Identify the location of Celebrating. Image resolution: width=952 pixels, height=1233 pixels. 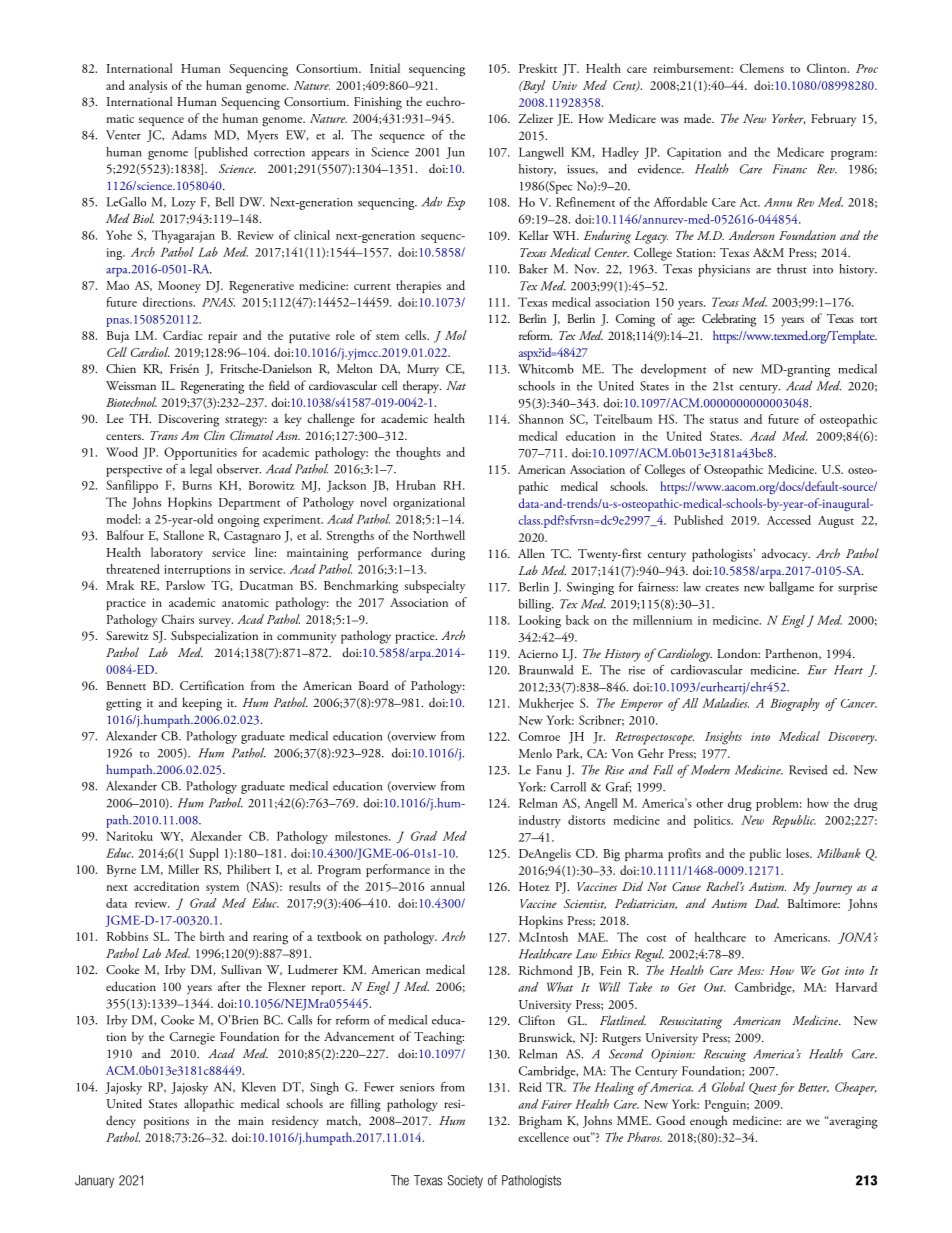
(729, 320).
